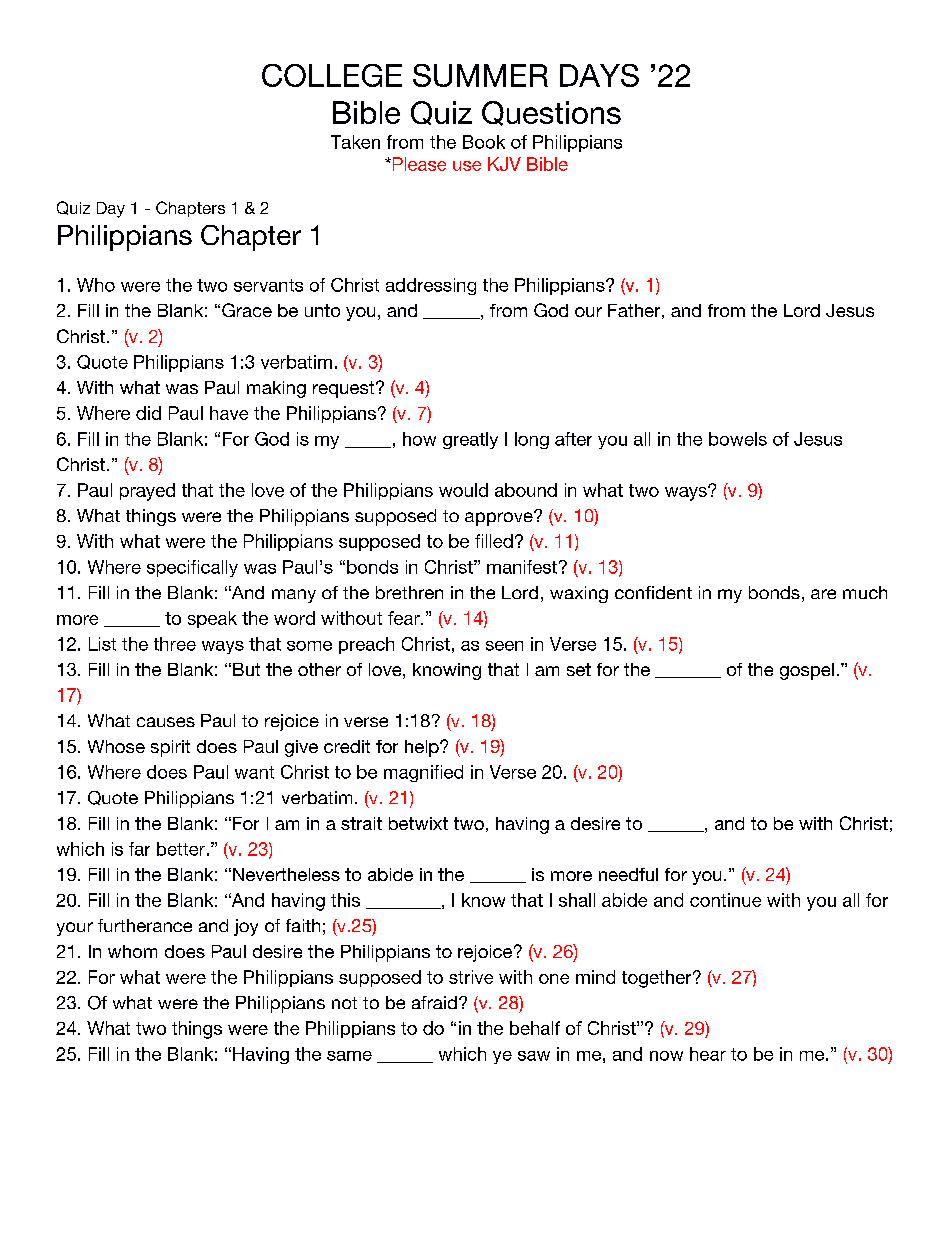 Image resolution: width=952 pixels, height=1233 pixels. I want to click on DAYS, so click(599, 75).
